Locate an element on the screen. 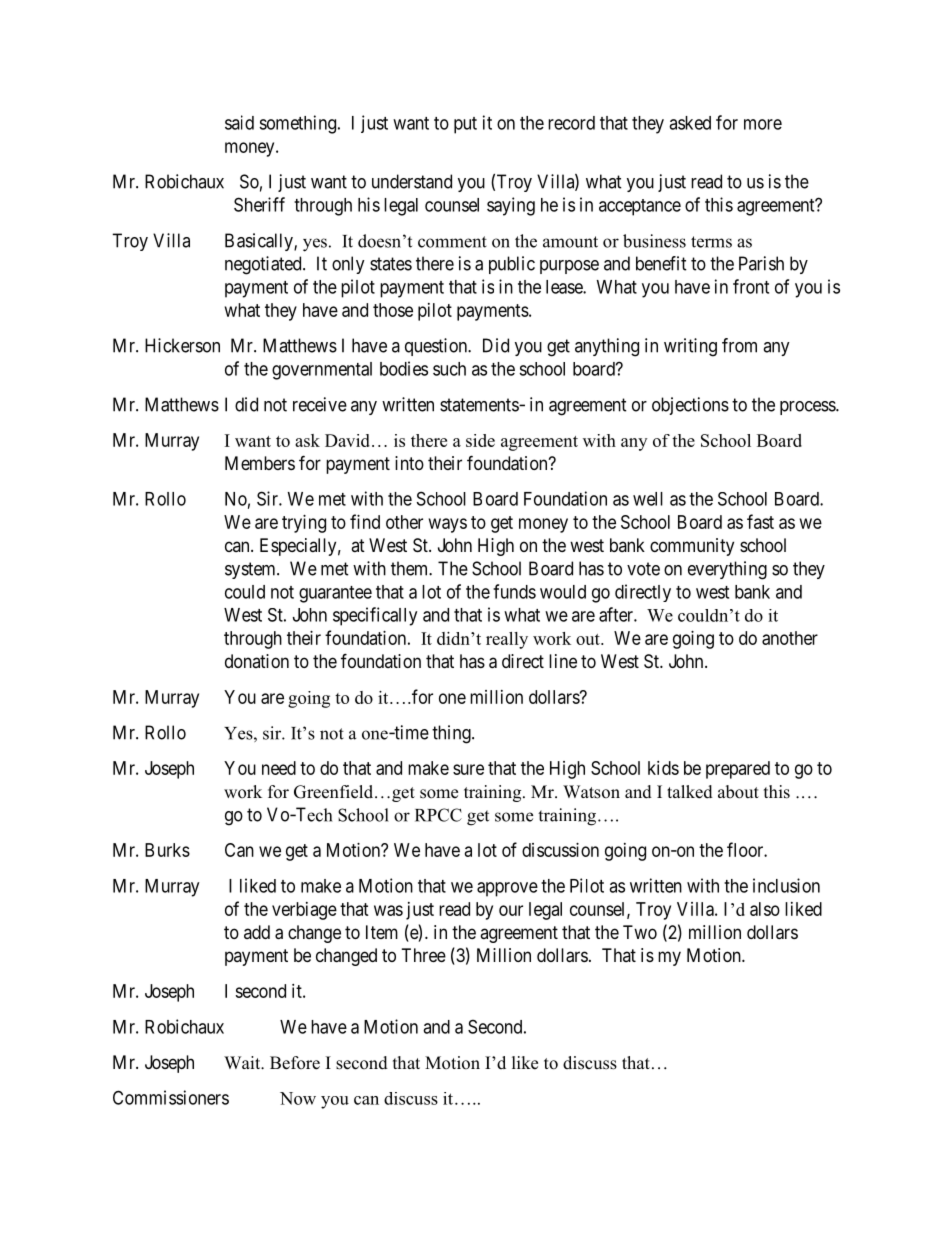 The height and width of the screenshot is (1233, 952). said is located at coordinates (239, 122).
